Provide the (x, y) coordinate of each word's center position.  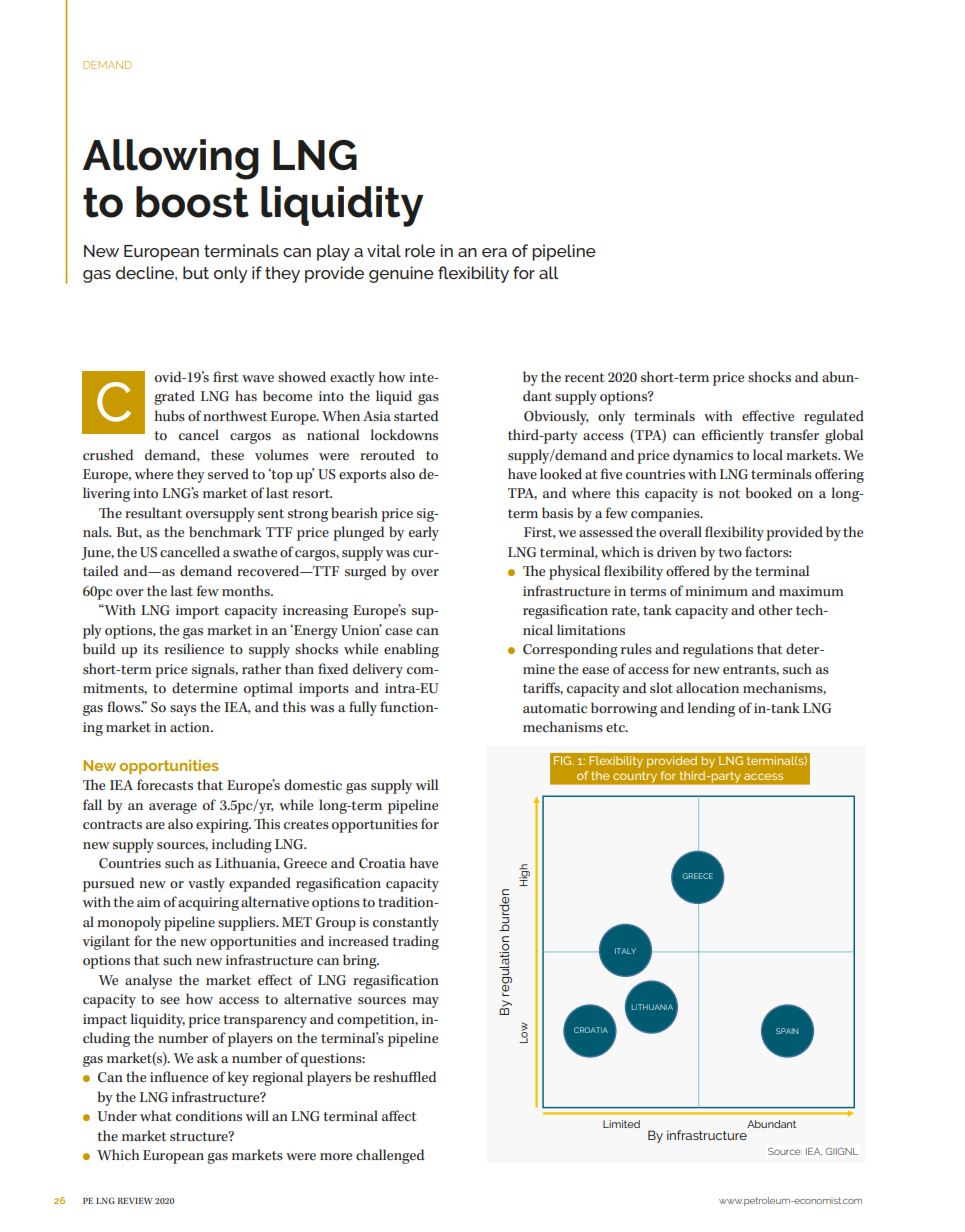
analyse (148, 981)
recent (584, 377)
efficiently (733, 436)
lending (711, 709)
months (247, 590)
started (416, 415)
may (425, 1002)
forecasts (165, 784)
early (424, 533)
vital (384, 250)
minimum (716, 591)
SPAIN (787, 1031)
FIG (564, 760)
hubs (170, 415)
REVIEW (135, 1201)
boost (192, 202)
